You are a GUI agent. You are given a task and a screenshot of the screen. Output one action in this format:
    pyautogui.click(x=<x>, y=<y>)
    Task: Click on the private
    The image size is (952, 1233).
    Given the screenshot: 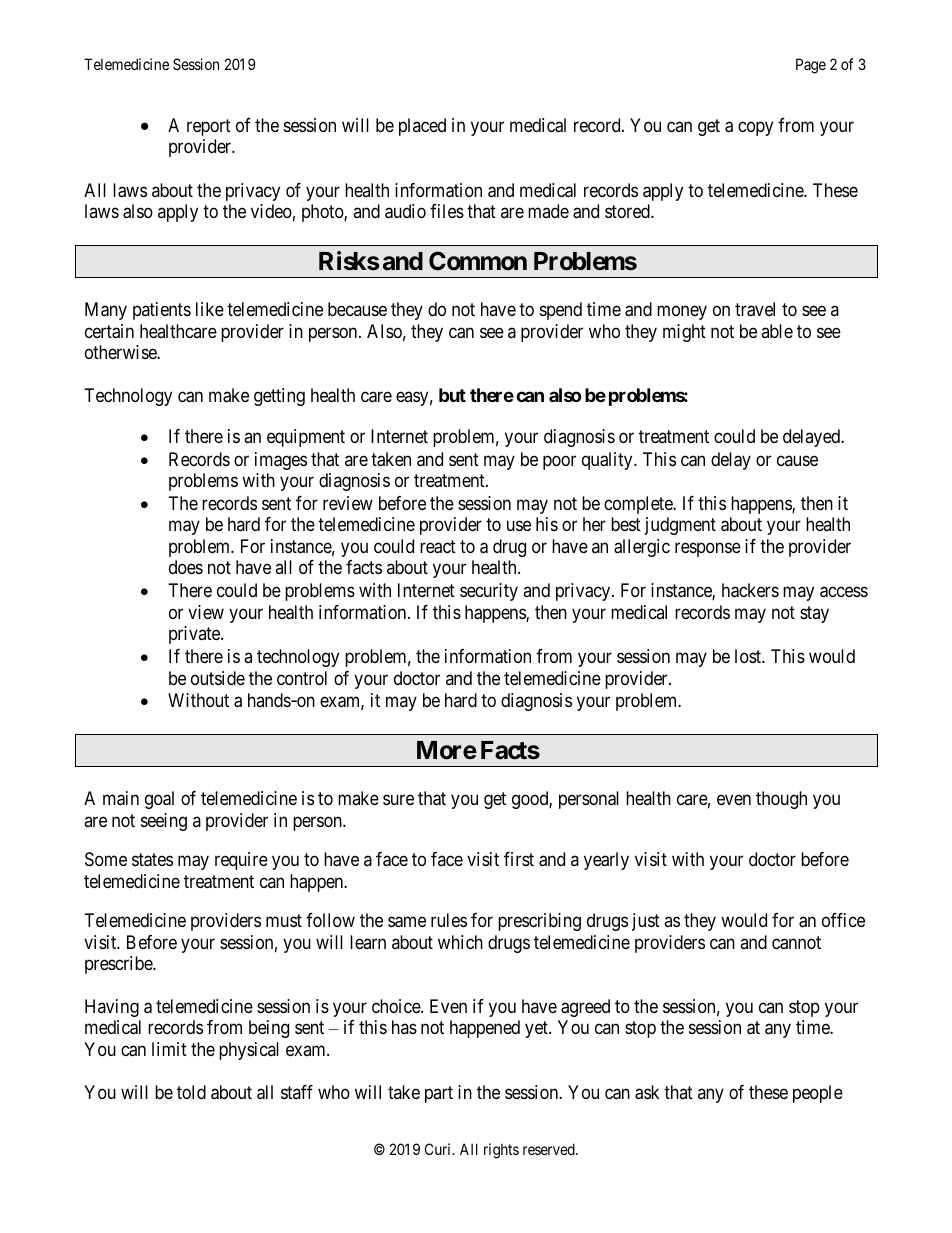 What is the action you would take?
    pyautogui.click(x=195, y=635)
